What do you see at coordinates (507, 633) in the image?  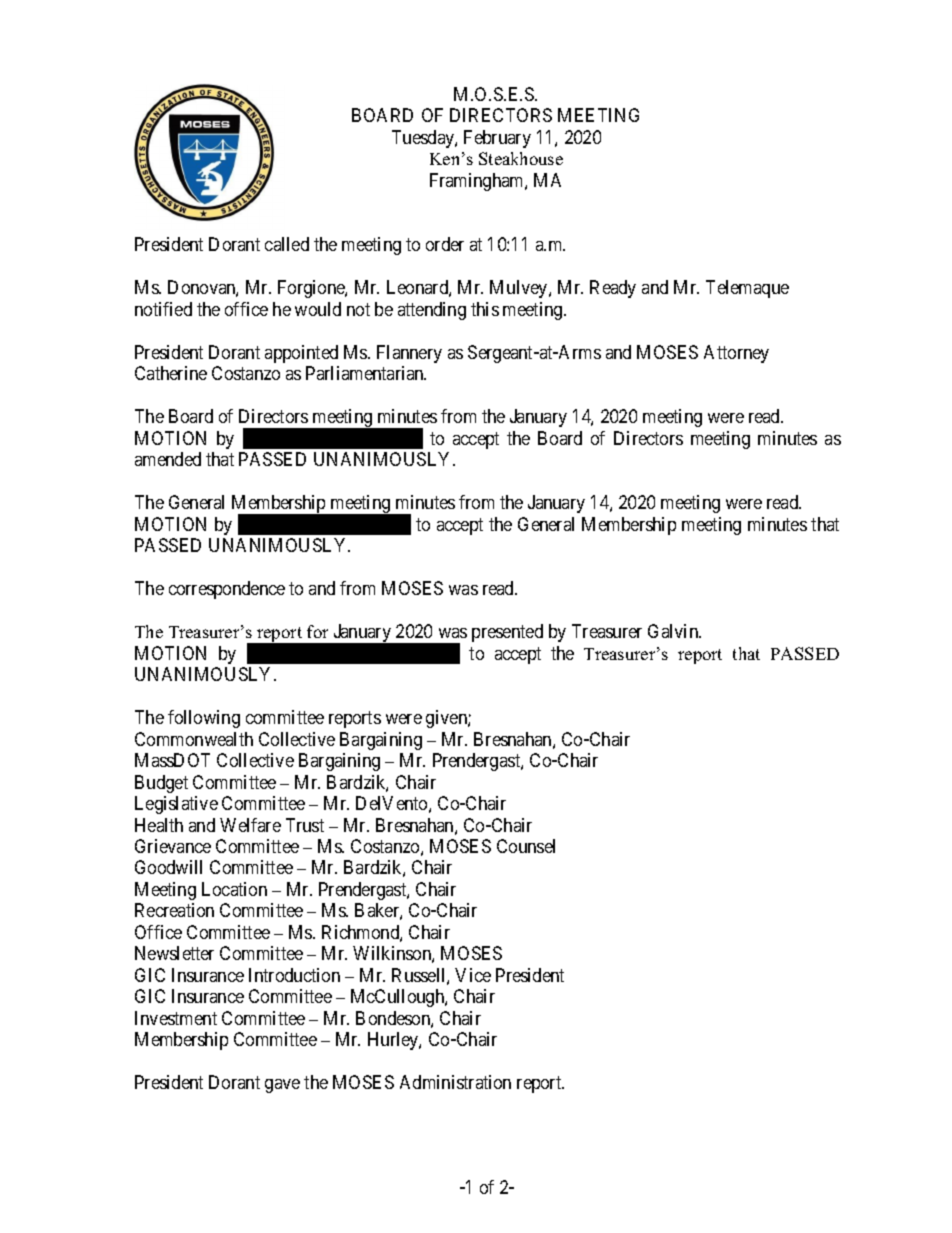 I see `presented` at bounding box center [507, 633].
